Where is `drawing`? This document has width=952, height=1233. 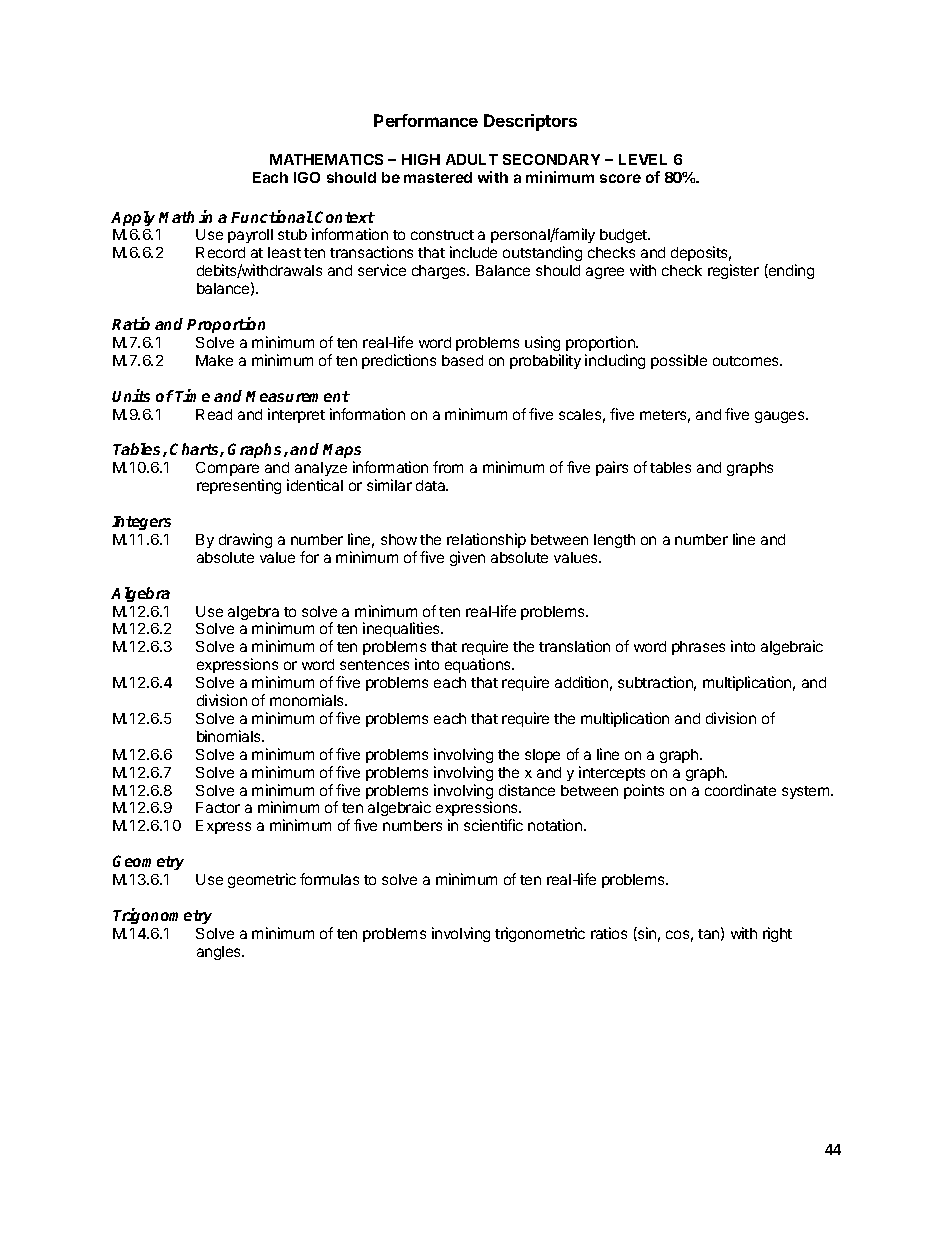
drawing is located at coordinates (245, 540).
